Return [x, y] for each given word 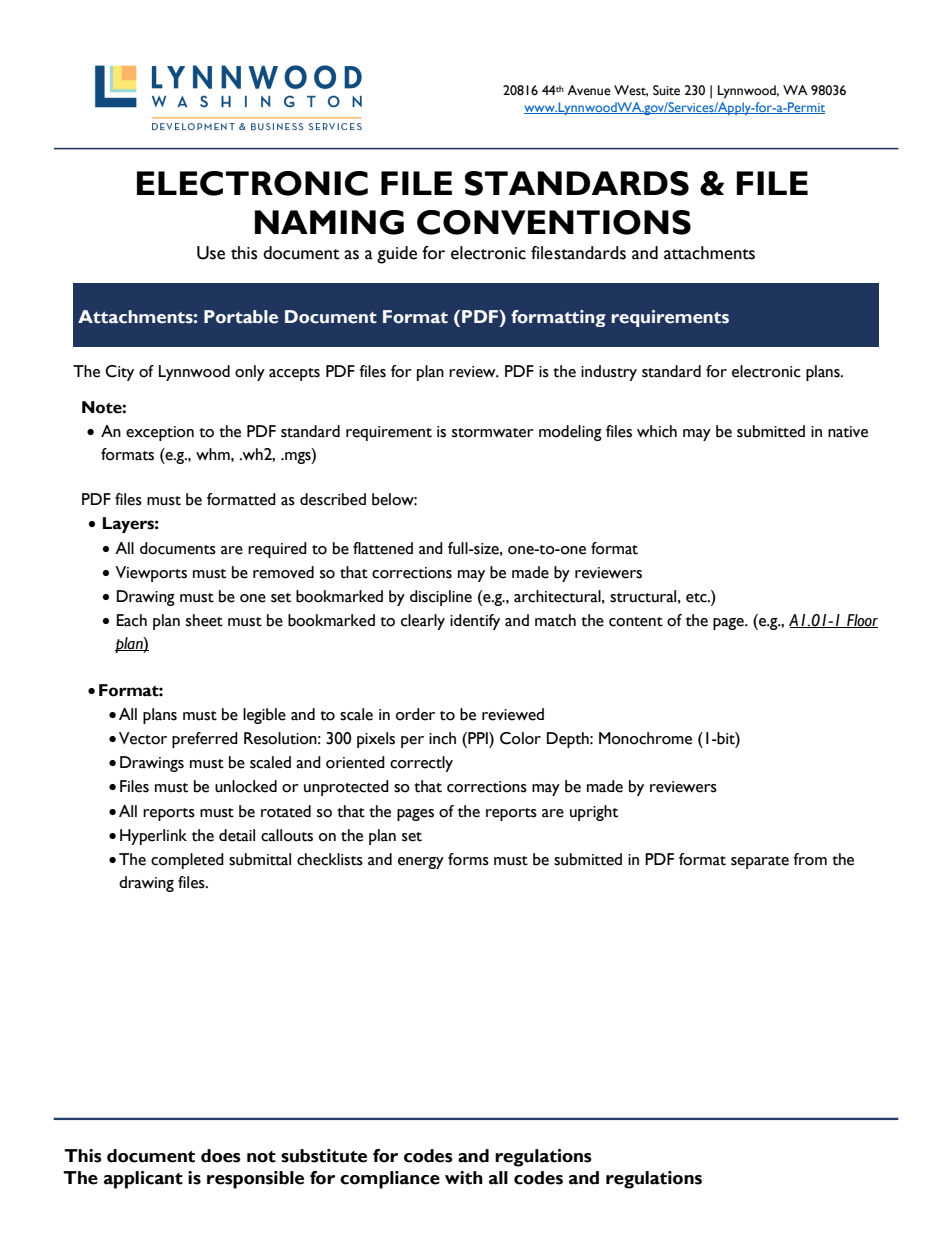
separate [760, 862]
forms [468, 859]
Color [520, 738]
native [848, 432]
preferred [205, 740]
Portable [241, 317]
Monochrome [645, 738]
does [221, 1156]
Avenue [589, 90]
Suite [666, 90]
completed [187, 861]
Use [211, 253]
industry [609, 373]
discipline [441, 598]
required [277, 550]
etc [697, 598]
